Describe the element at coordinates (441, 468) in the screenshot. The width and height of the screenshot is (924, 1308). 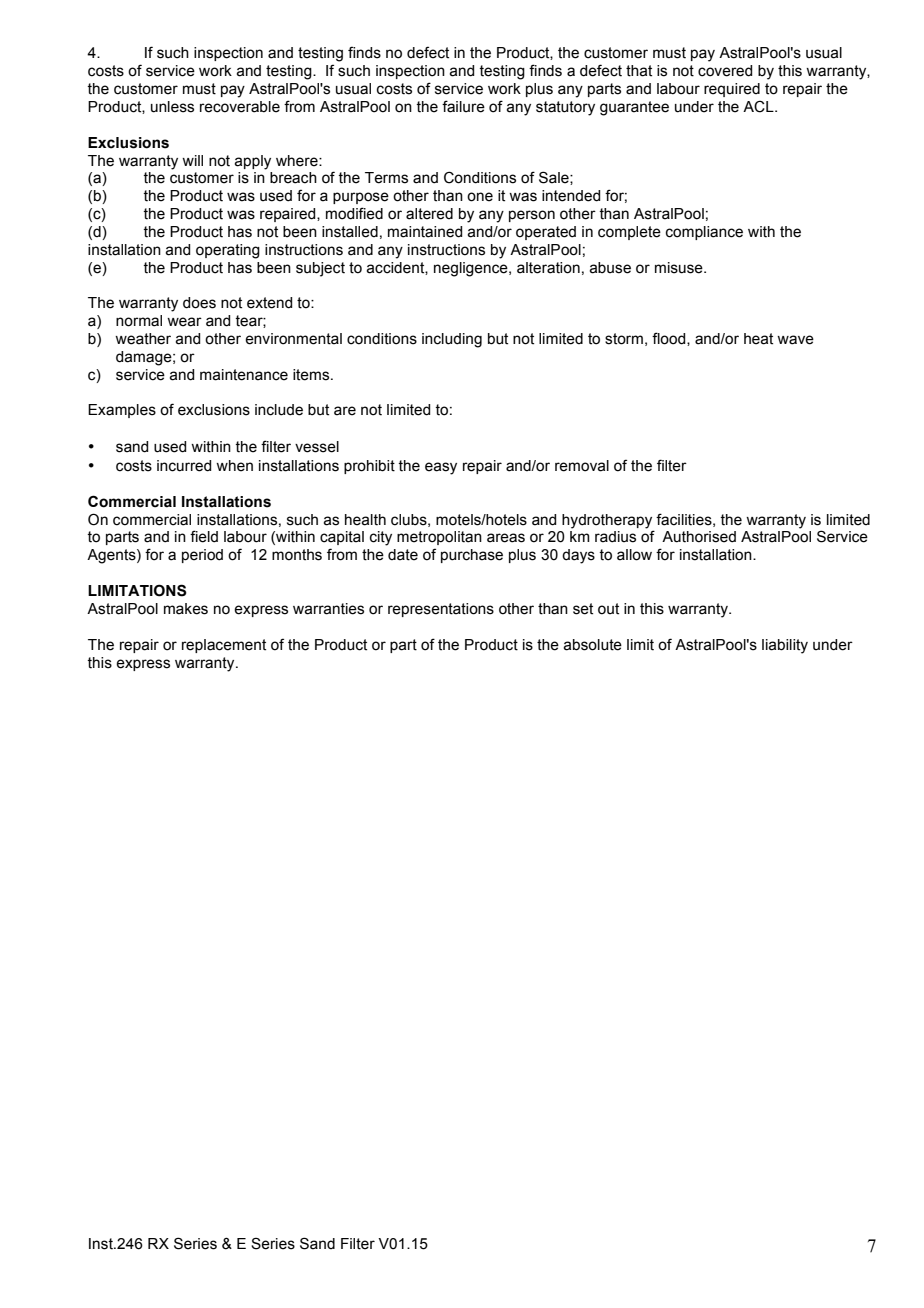
I see `easy` at that location.
